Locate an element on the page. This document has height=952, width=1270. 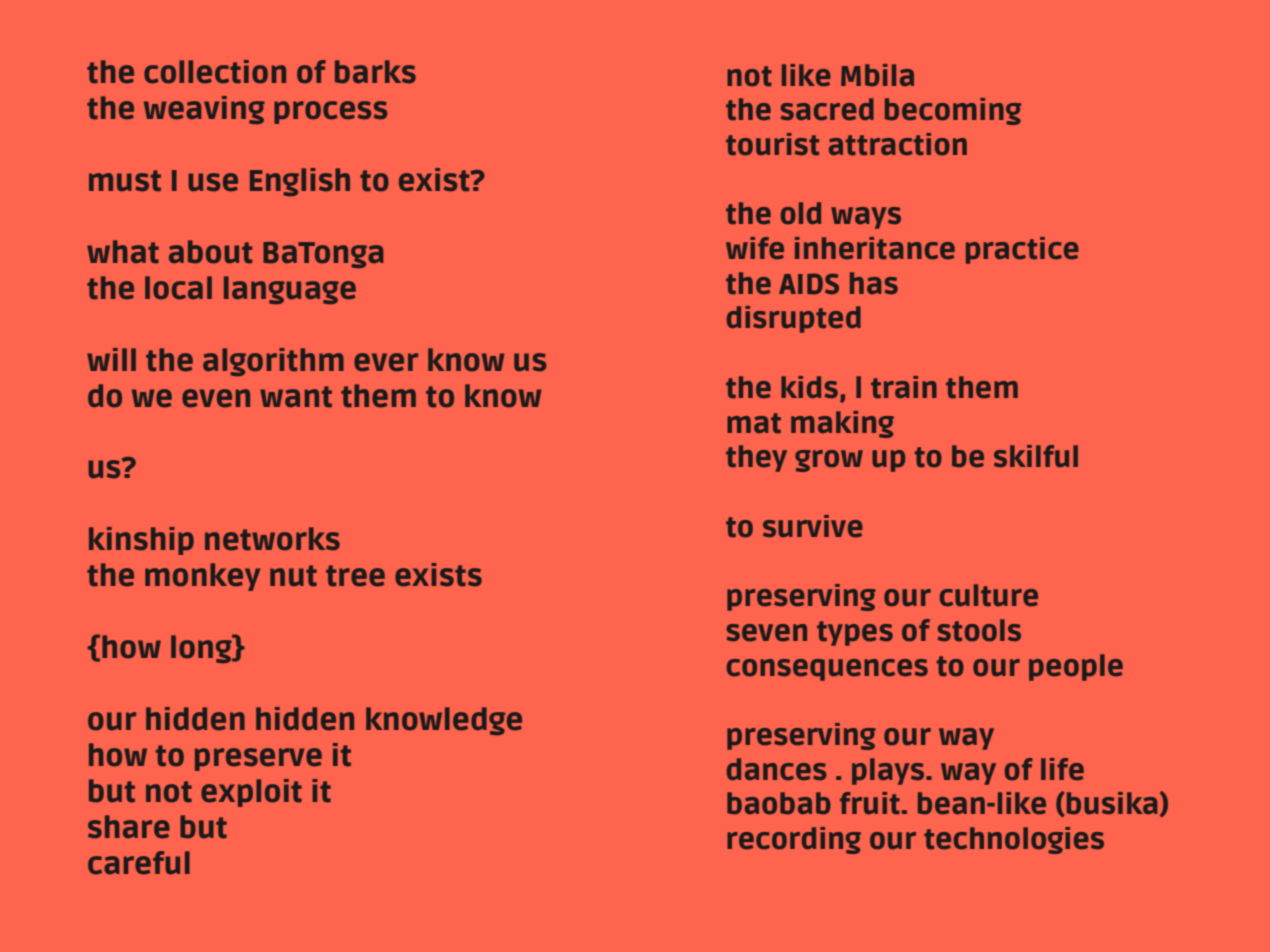
networks is located at coordinates (272, 539).
